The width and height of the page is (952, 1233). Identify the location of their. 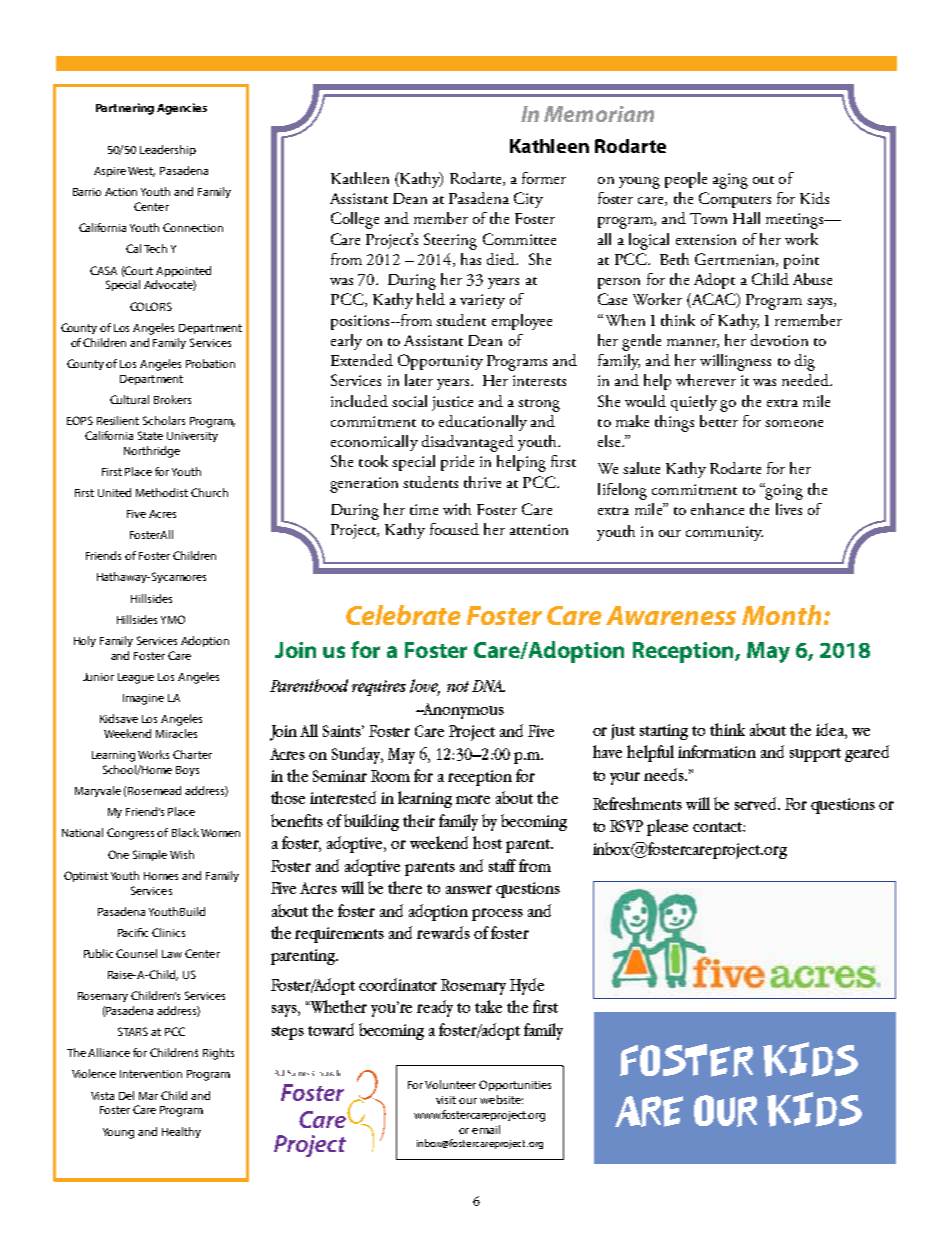
(419, 820).
